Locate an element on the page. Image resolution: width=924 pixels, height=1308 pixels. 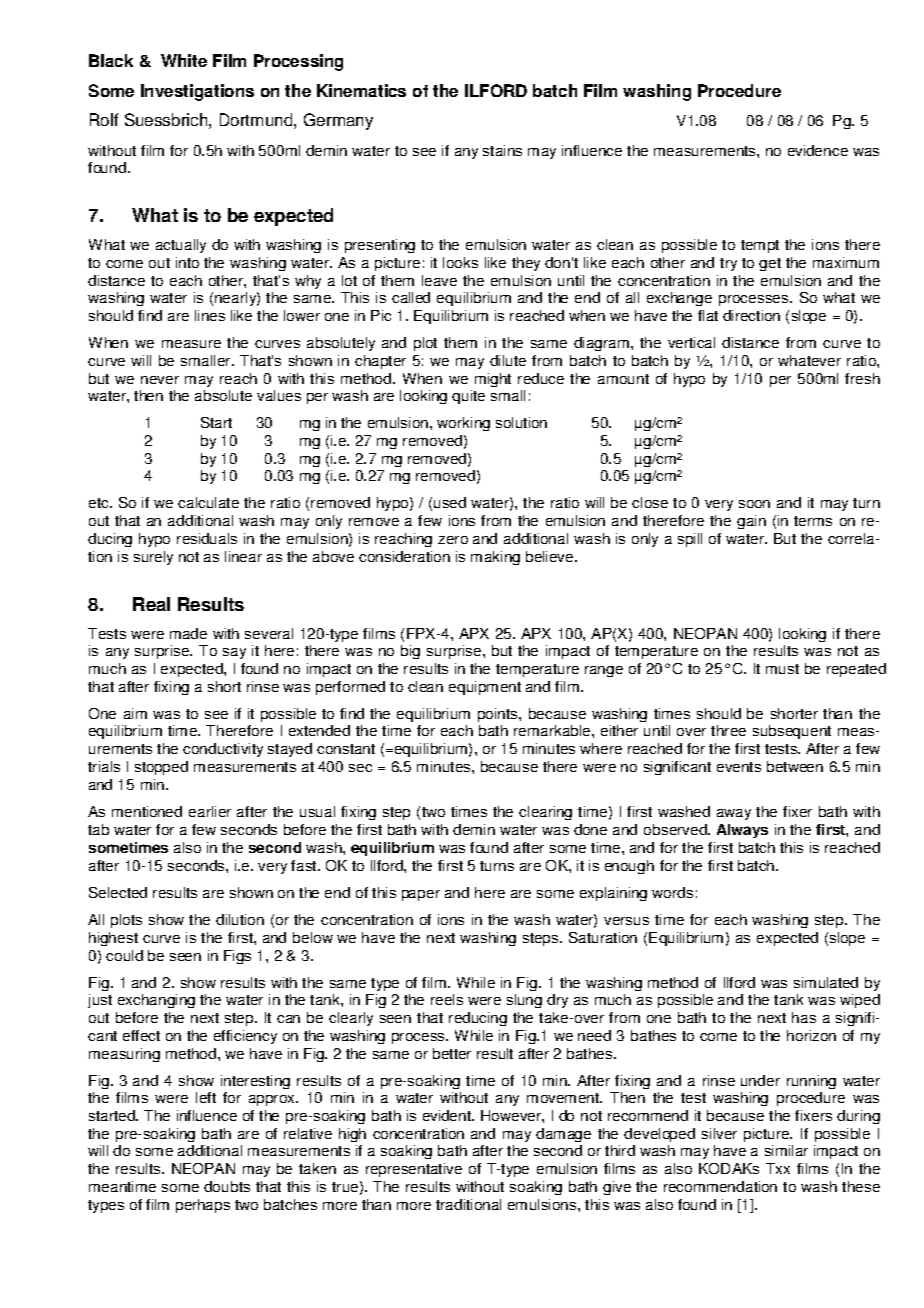
made is located at coordinates (188, 633).
